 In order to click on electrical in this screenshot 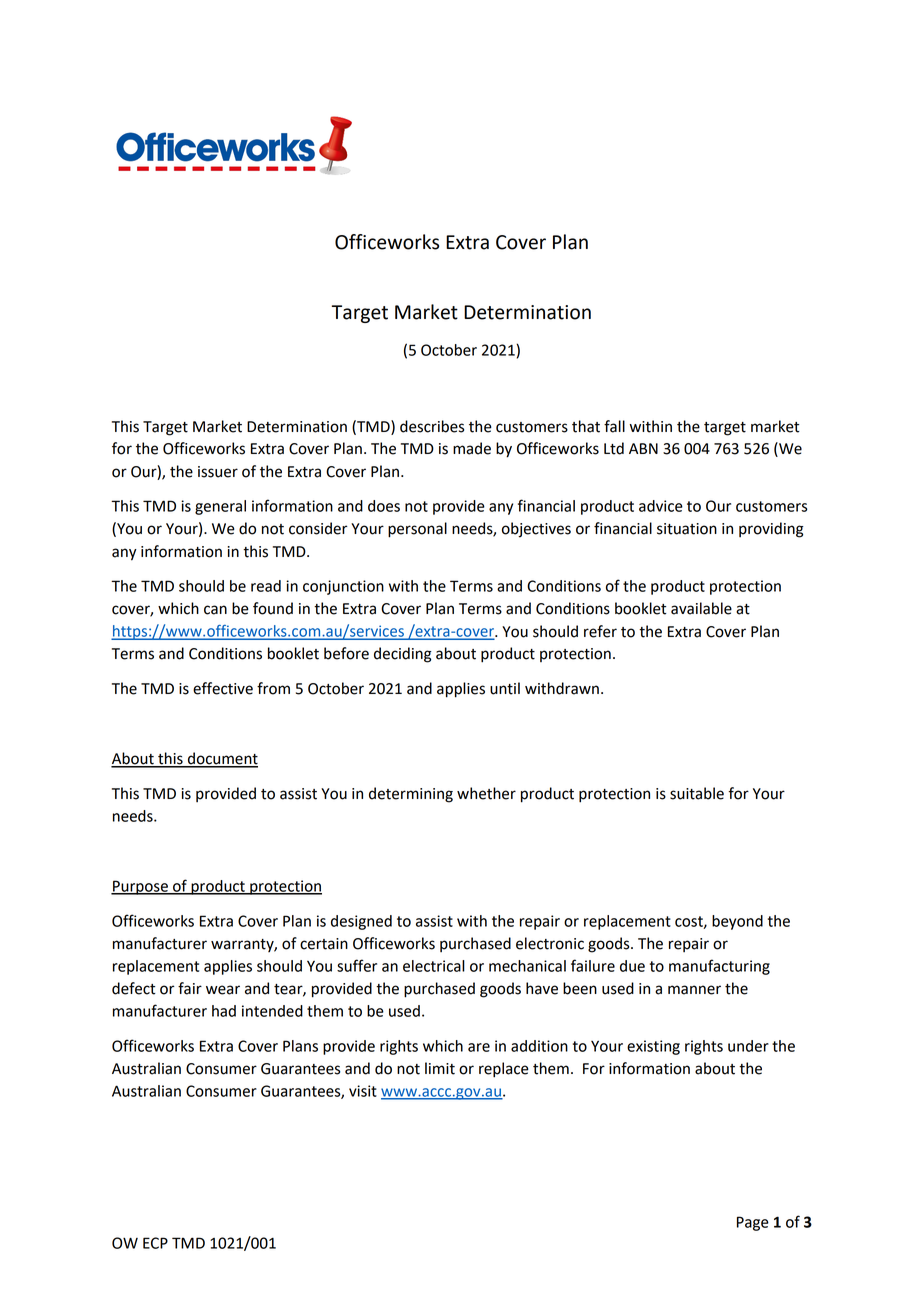, I will do `click(434, 966)`.
